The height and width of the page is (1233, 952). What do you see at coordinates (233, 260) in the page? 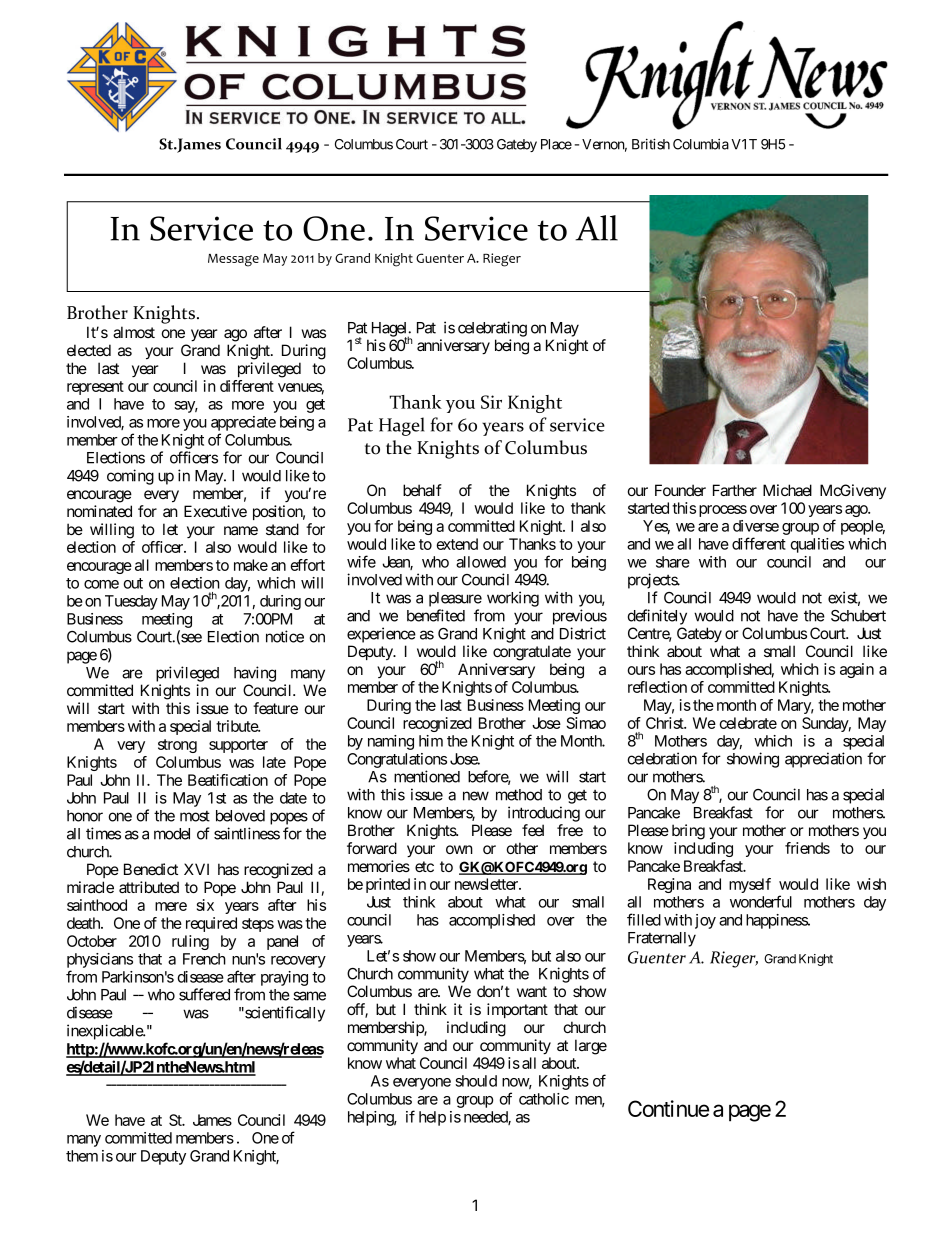
I see `Message` at bounding box center [233, 260].
